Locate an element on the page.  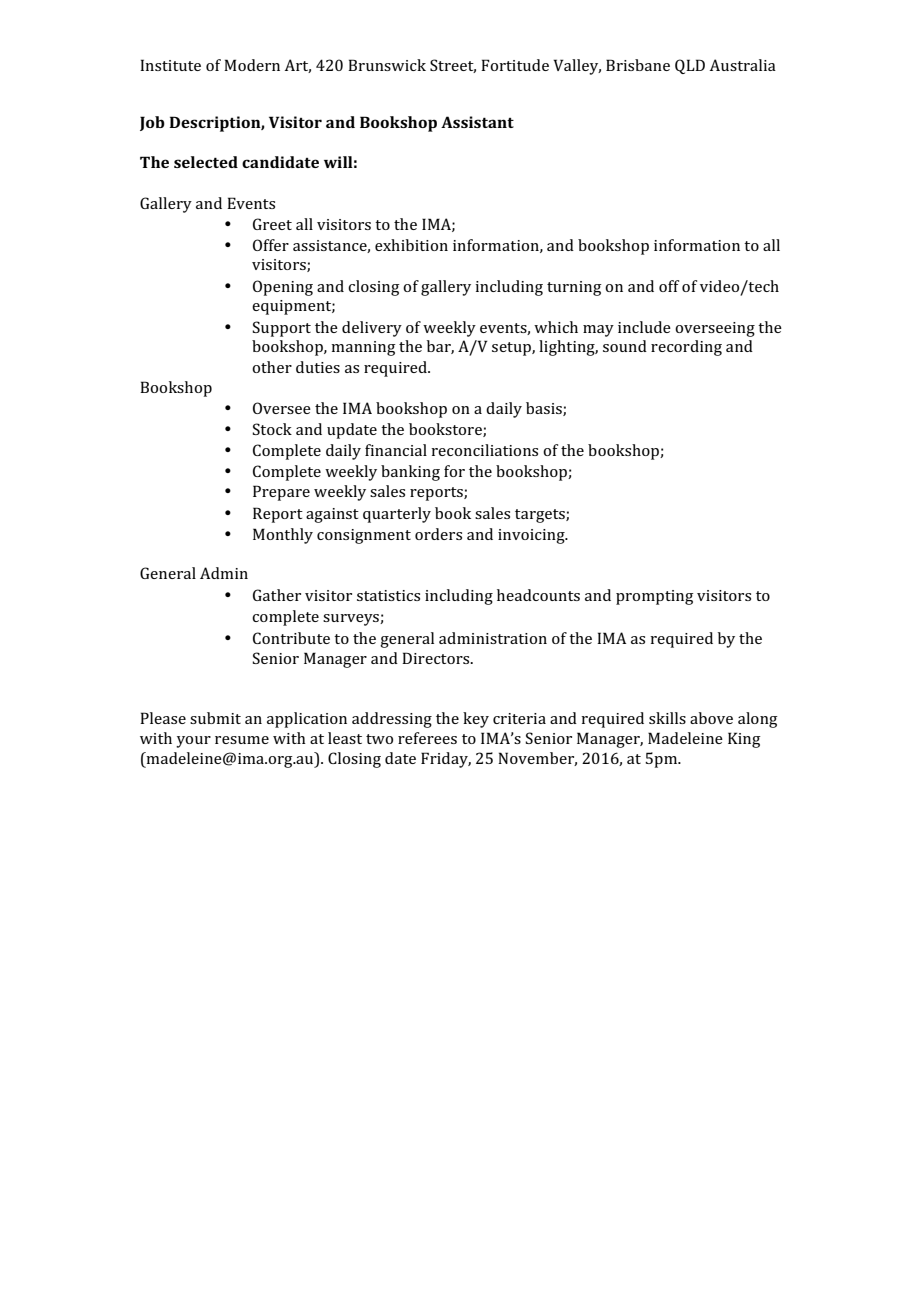
submit is located at coordinates (215, 718).
